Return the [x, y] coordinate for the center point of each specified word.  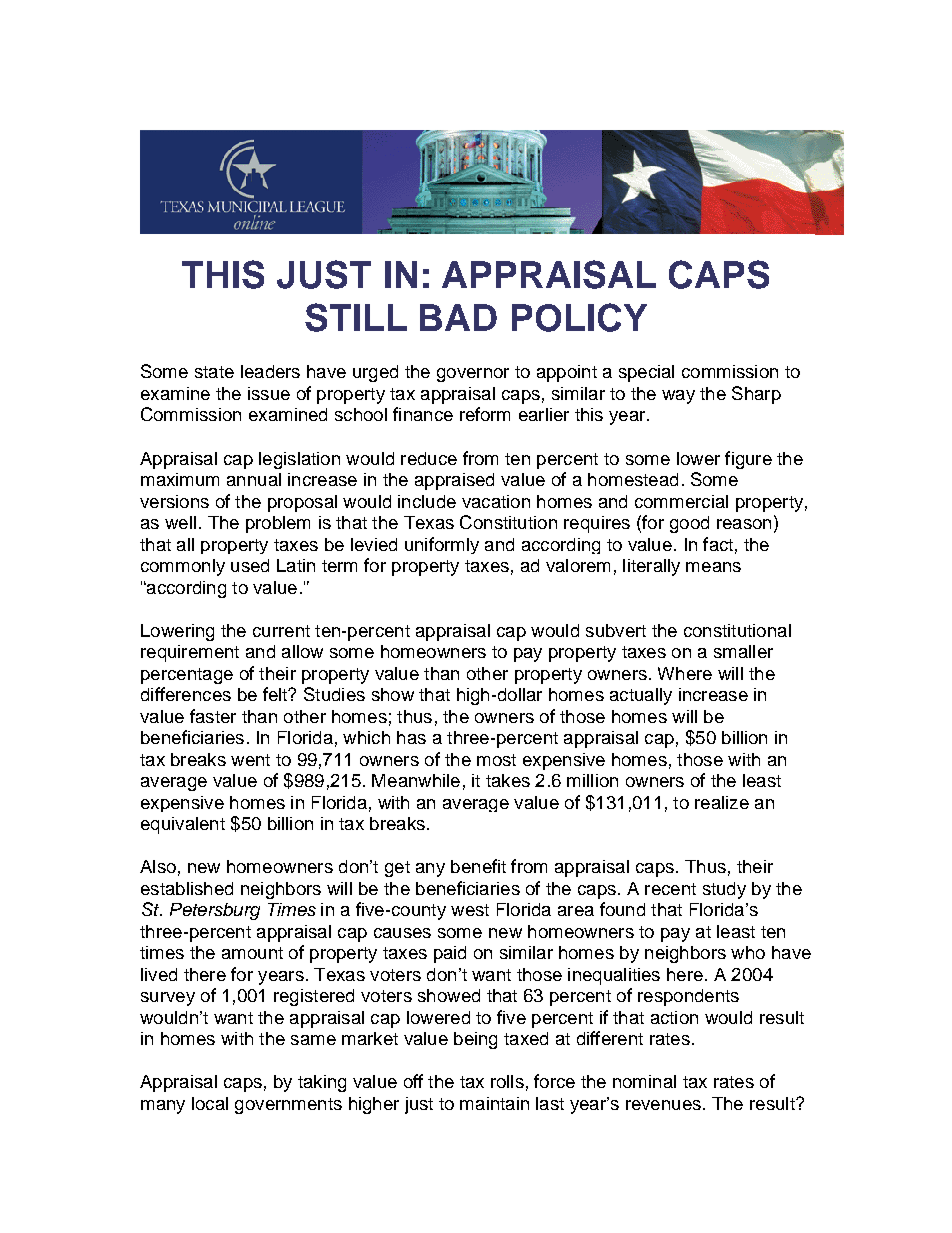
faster [213, 716]
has [411, 737]
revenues [663, 1105]
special [646, 373]
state [214, 372]
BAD [458, 317]
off [413, 1081]
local [210, 1103]
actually [641, 696]
